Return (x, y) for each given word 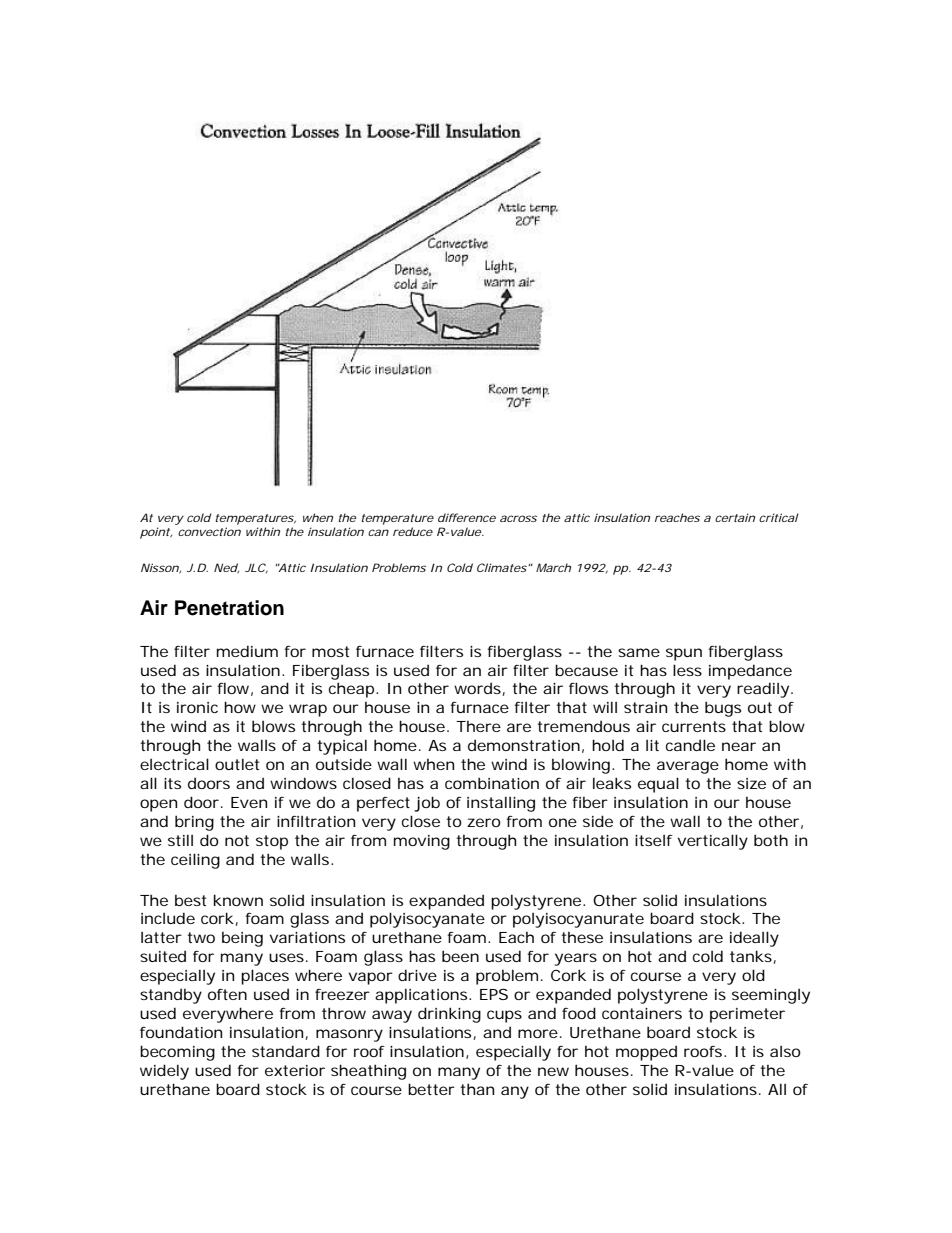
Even (249, 802)
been (460, 956)
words (477, 688)
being (242, 939)
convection (209, 531)
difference (467, 517)
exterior (295, 1070)
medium (247, 651)
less (687, 670)
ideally (754, 939)
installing (501, 804)
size (751, 783)
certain (735, 517)
